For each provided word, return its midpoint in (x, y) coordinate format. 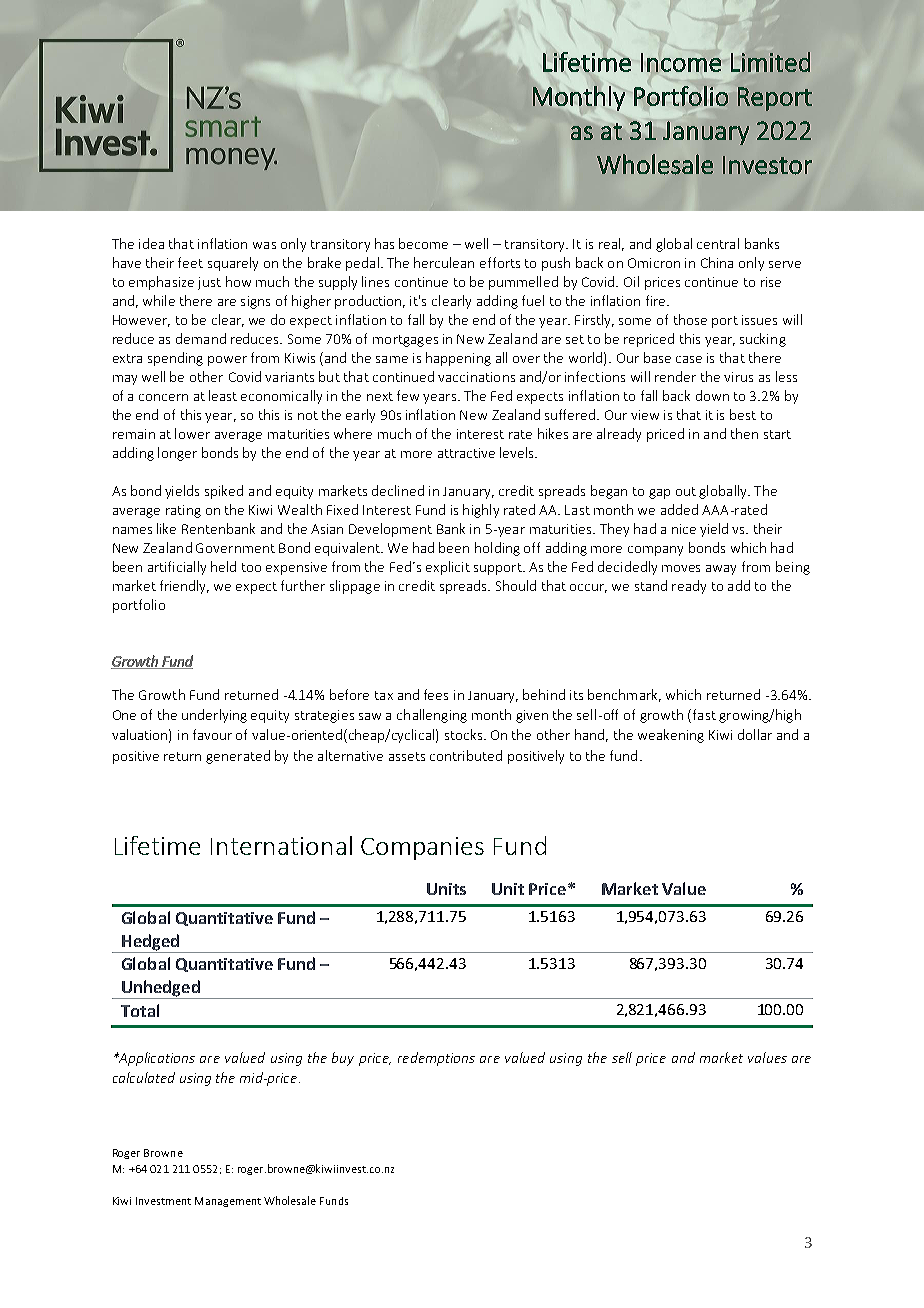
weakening (671, 736)
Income (681, 62)
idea (151, 243)
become (423, 243)
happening (458, 359)
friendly (184, 587)
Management (228, 1202)
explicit (448, 568)
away (721, 570)
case (689, 359)
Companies (422, 848)
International (281, 845)
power (227, 361)
